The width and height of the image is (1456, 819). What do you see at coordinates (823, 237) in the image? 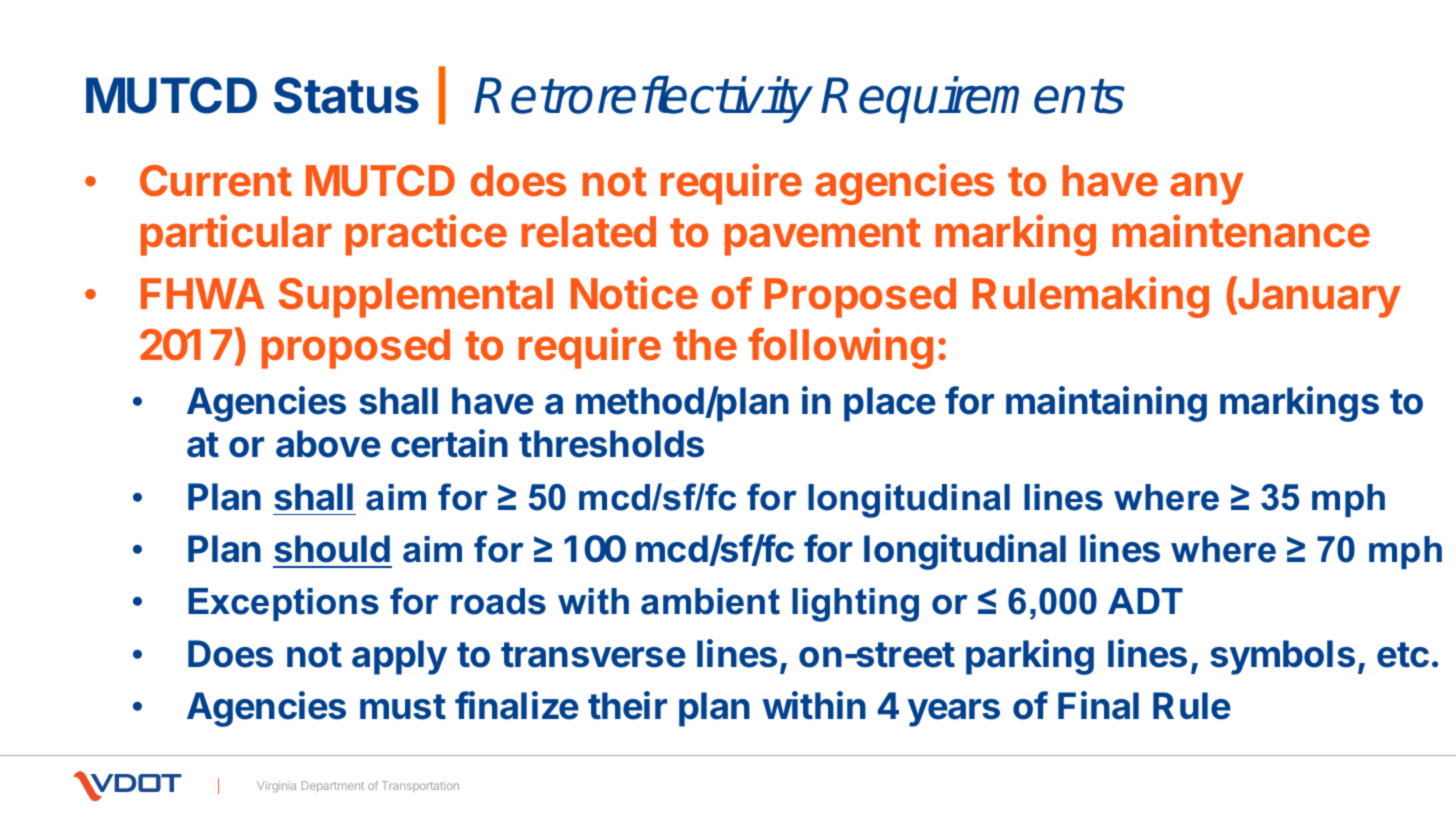
I see `pavement` at bounding box center [823, 237].
